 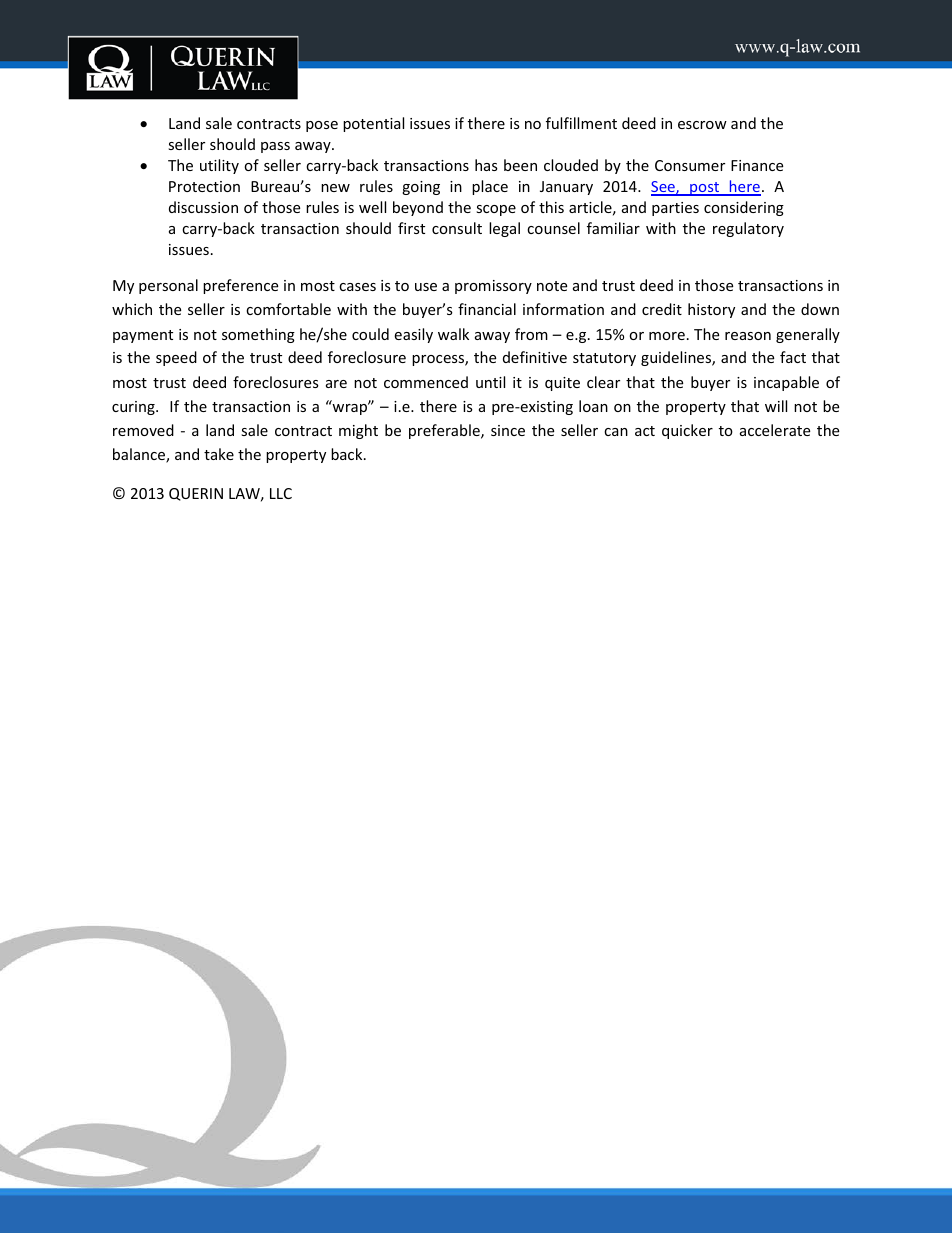 I want to click on LLC, so click(x=281, y=493).
